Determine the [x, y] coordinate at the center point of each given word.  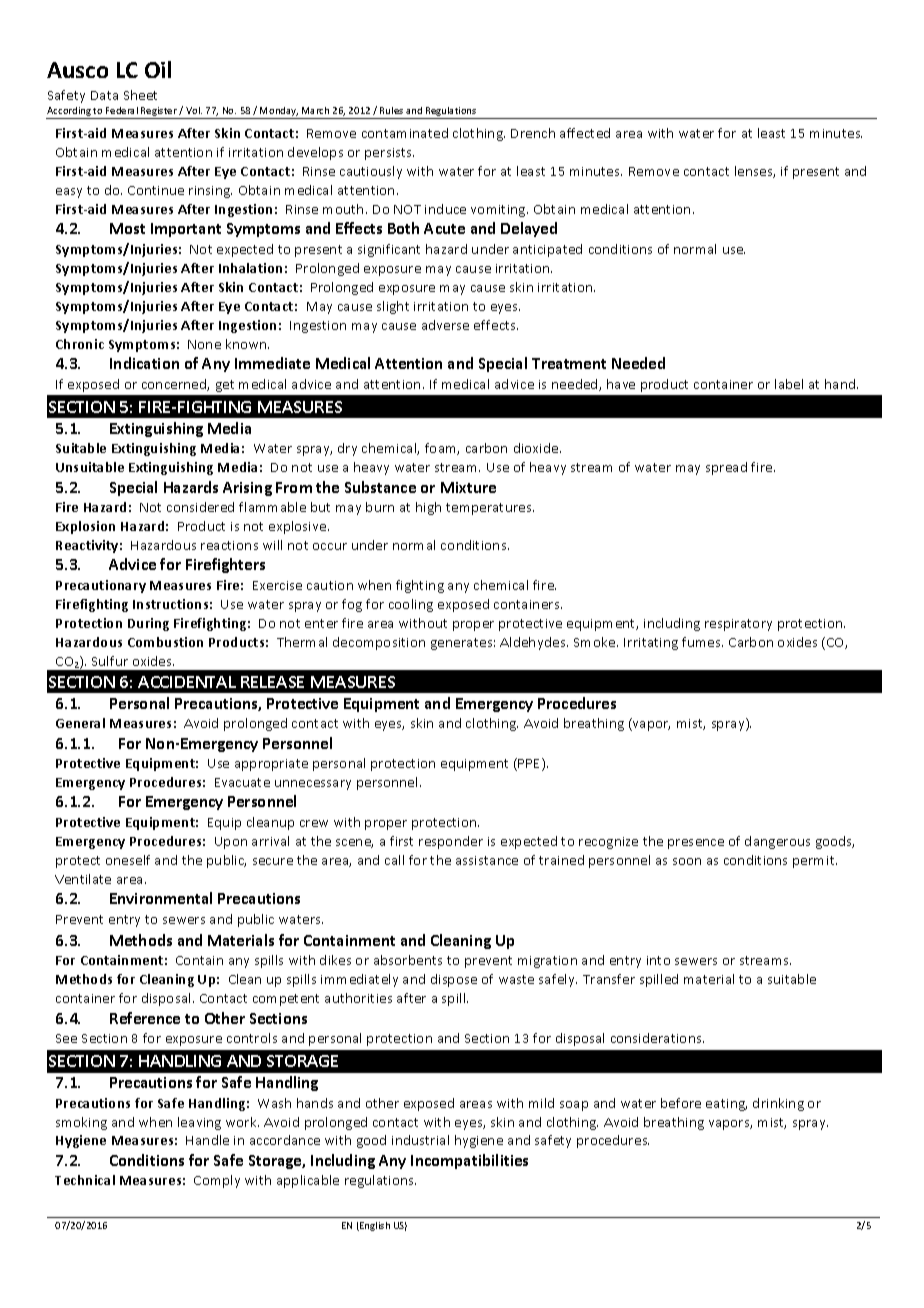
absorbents [408, 960]
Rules [391, 110]
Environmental [161, 898]
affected [585, 133]
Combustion [165, 642]
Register [159, 113]
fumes [702, 642]
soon [687, 861]
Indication [144, 363]
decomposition [379, 643]
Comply [217, 1181]
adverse [445, 325]
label [789, 384]
